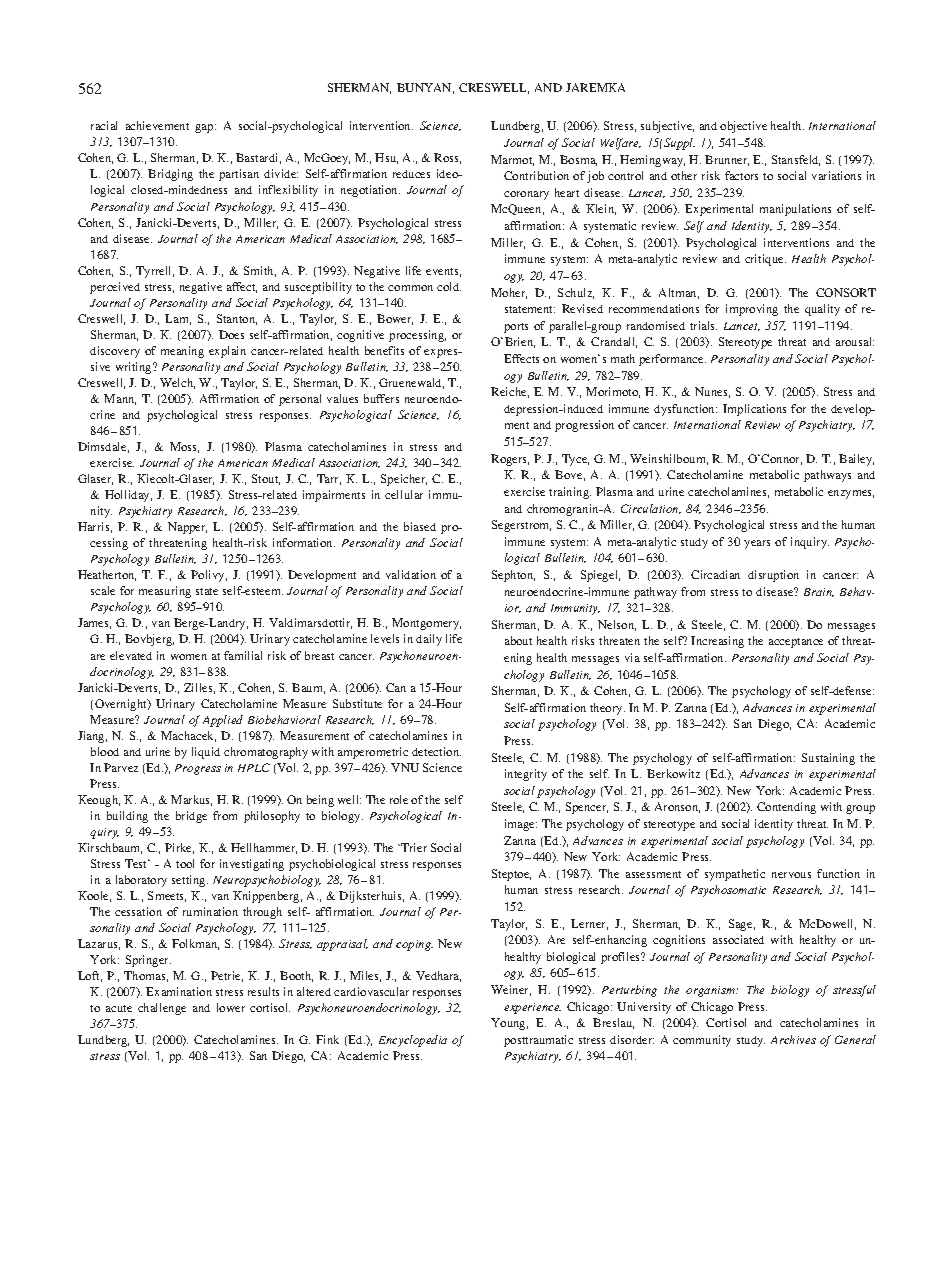 The width and height of the document is (952, 1270). What do you see at coordinates (727, 160) in the document?
I see `Brunner` at bounding box center [727, 160].
